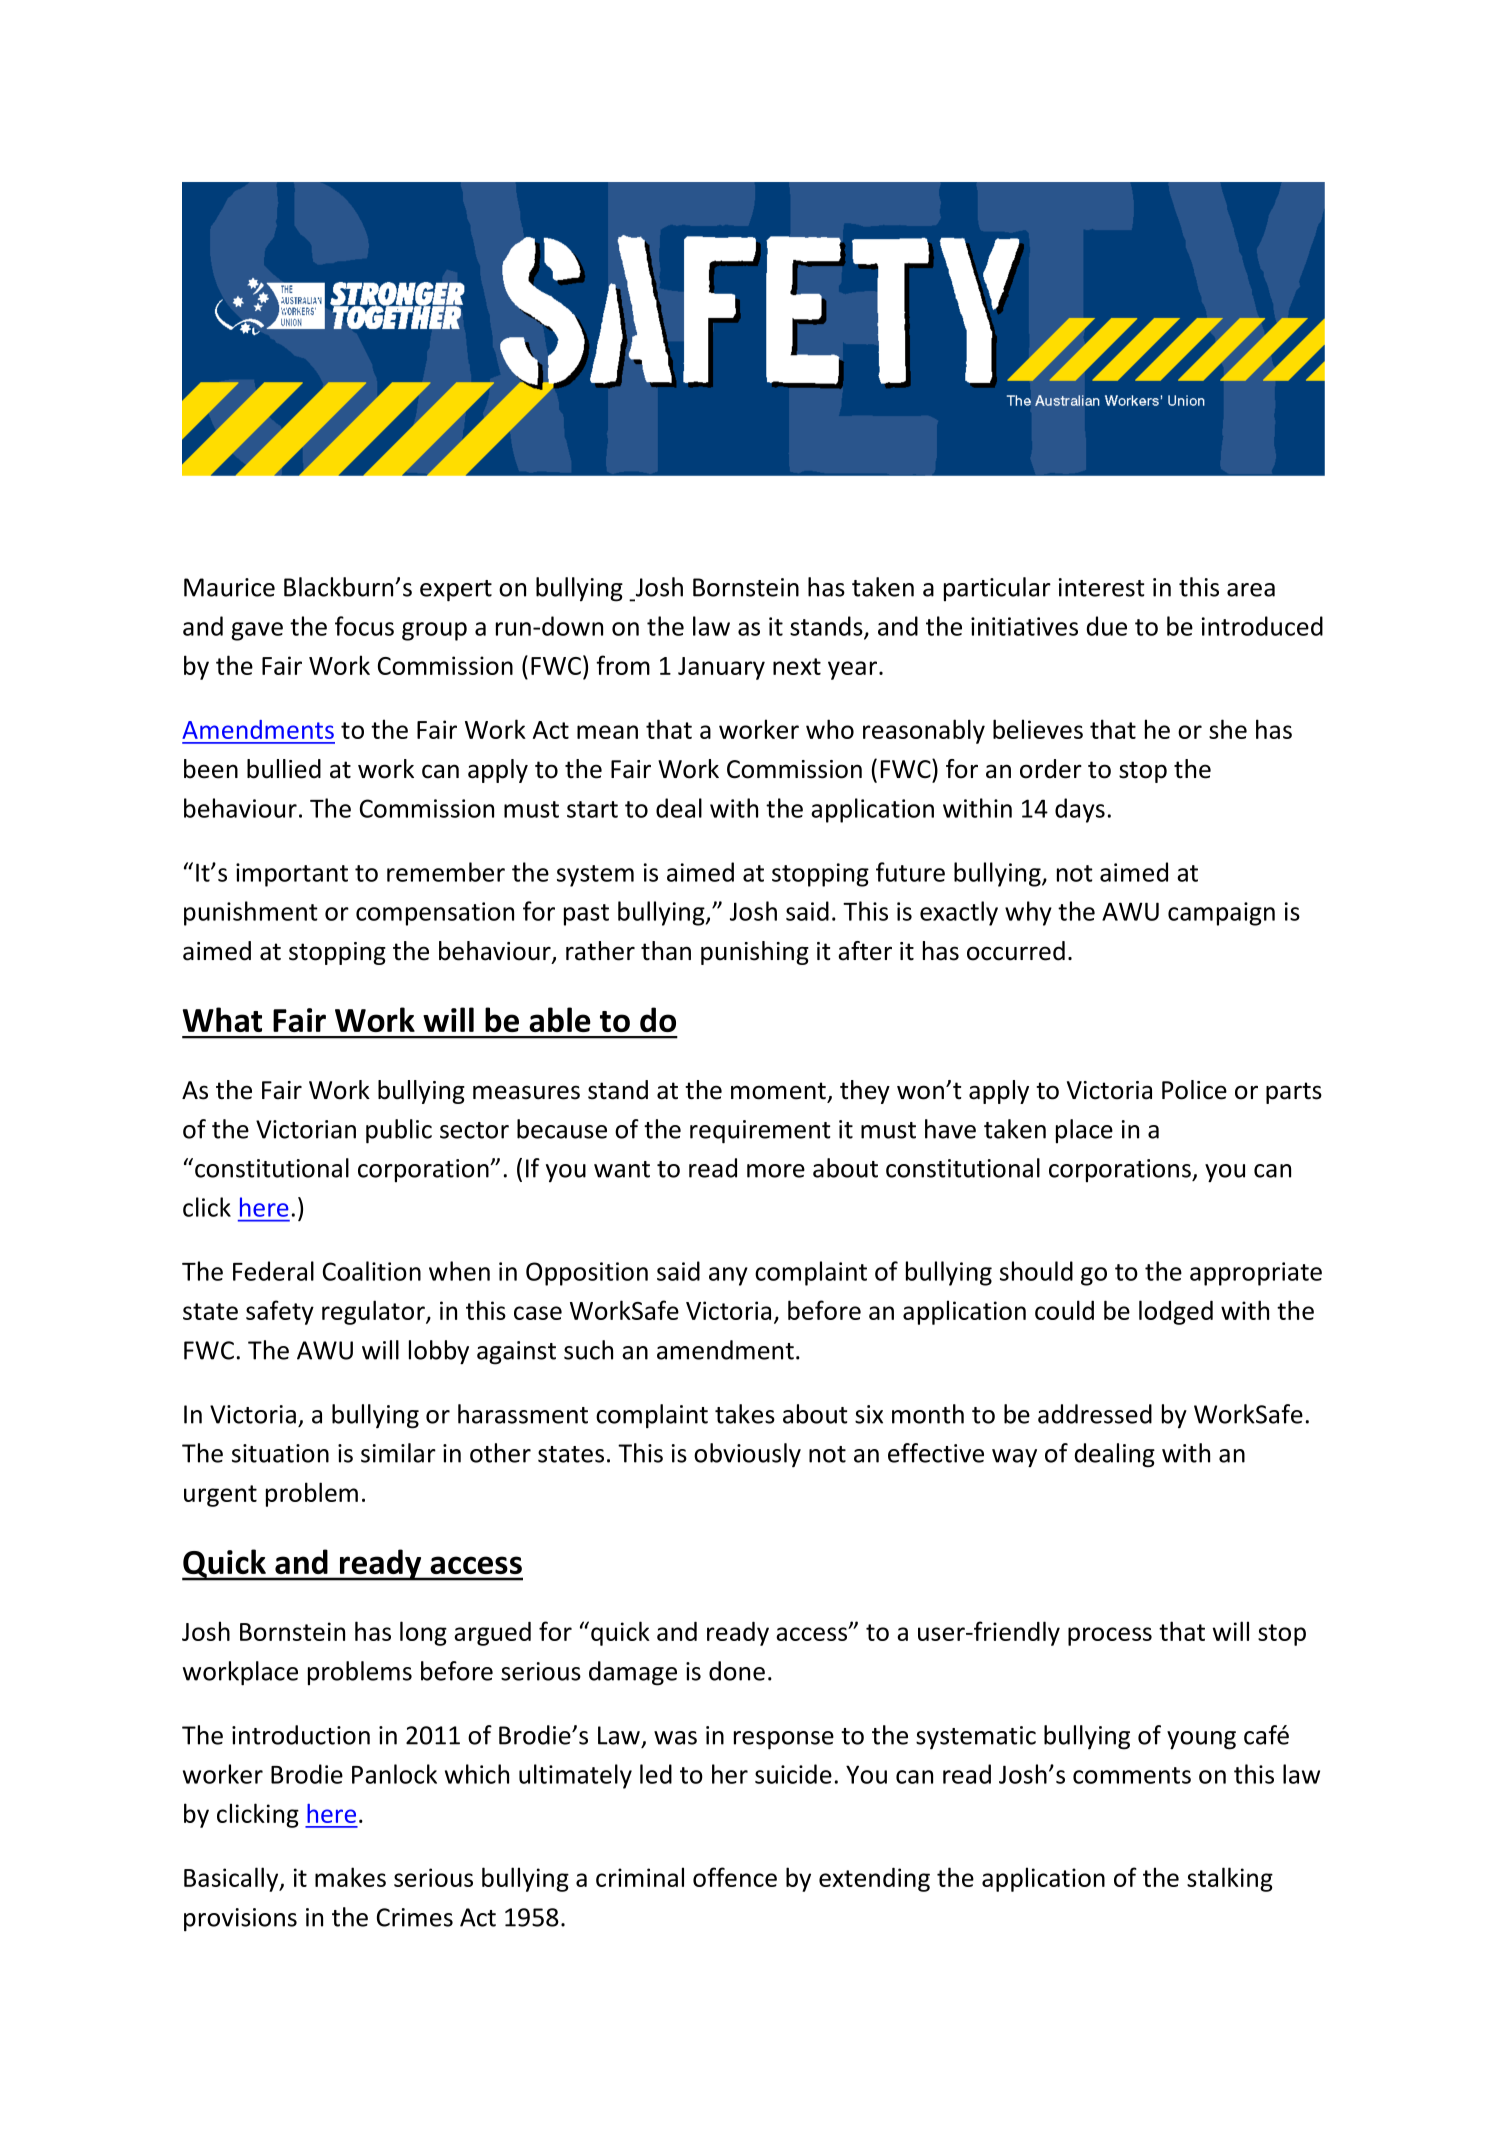  I want to click on focus, so click(364, 626).
